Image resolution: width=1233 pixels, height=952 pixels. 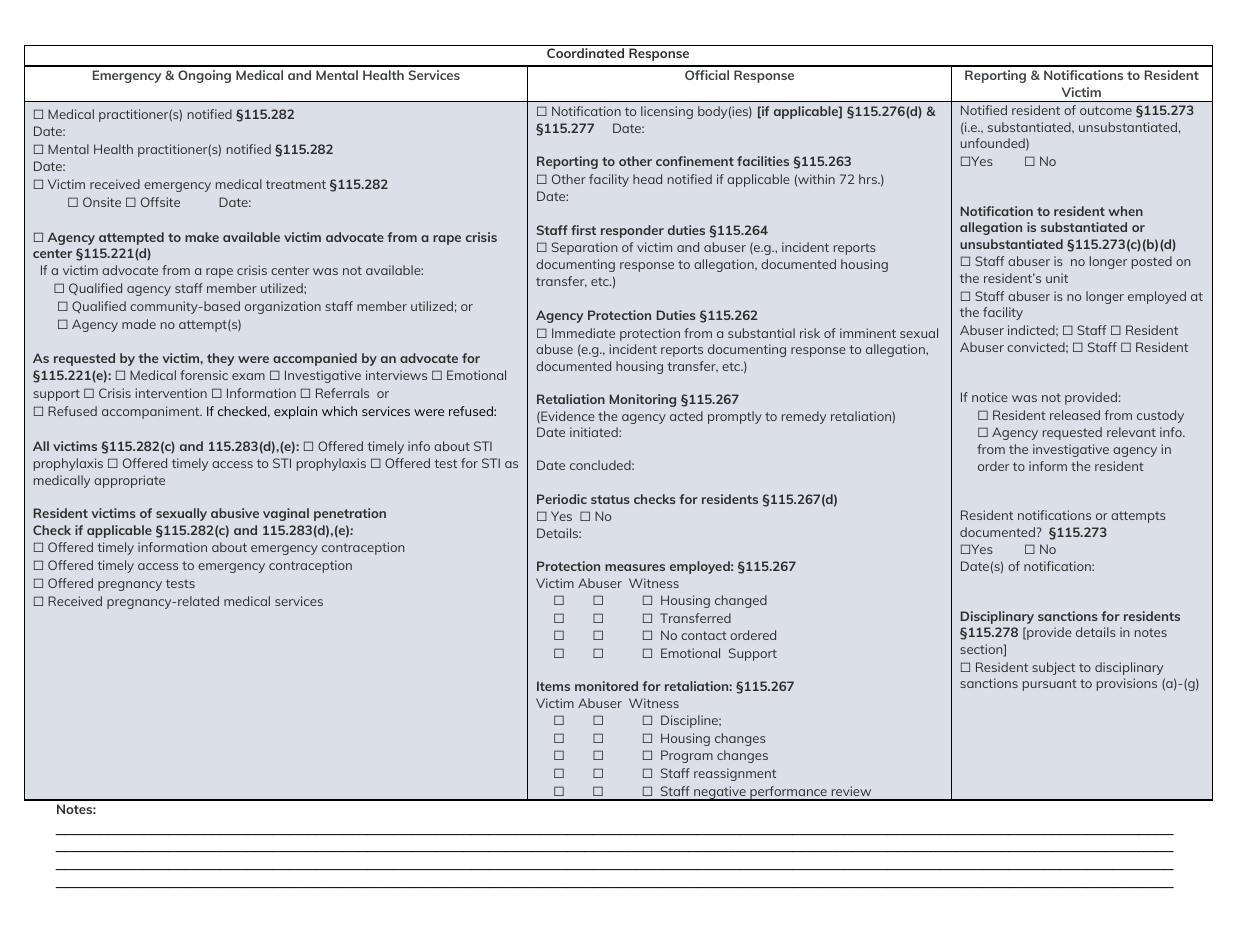 I want to click on initiated, so click(x=595, y=432).
